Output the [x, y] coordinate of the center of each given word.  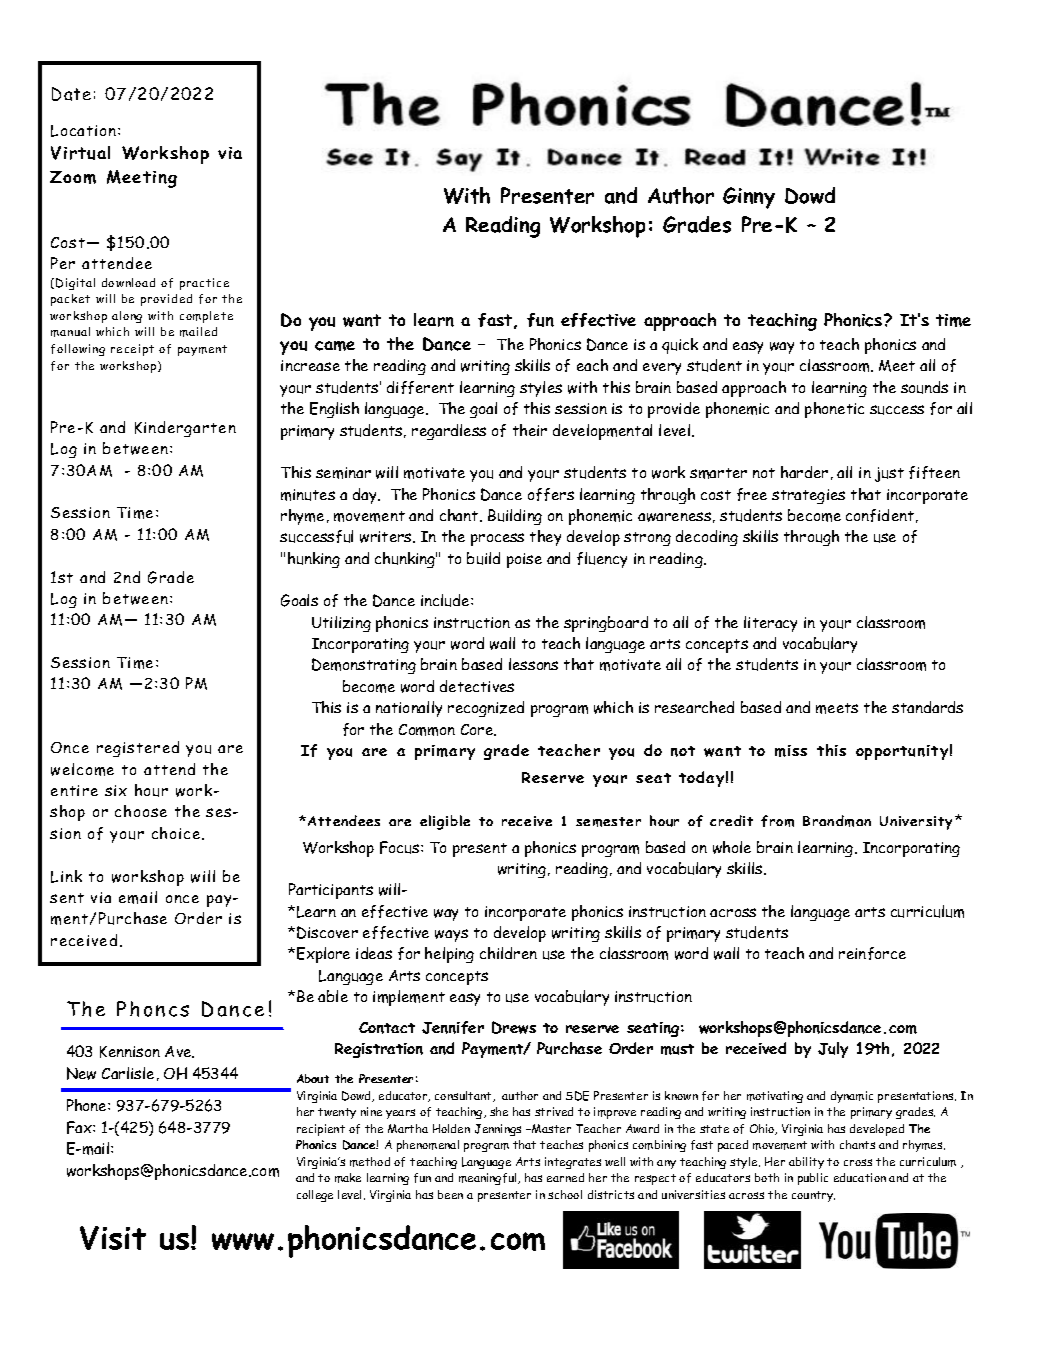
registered [138, 749]
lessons [533, 664]
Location [85, 131]
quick [680, 346]
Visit [113, 1238]
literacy [770, 624]
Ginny [749, 198]
